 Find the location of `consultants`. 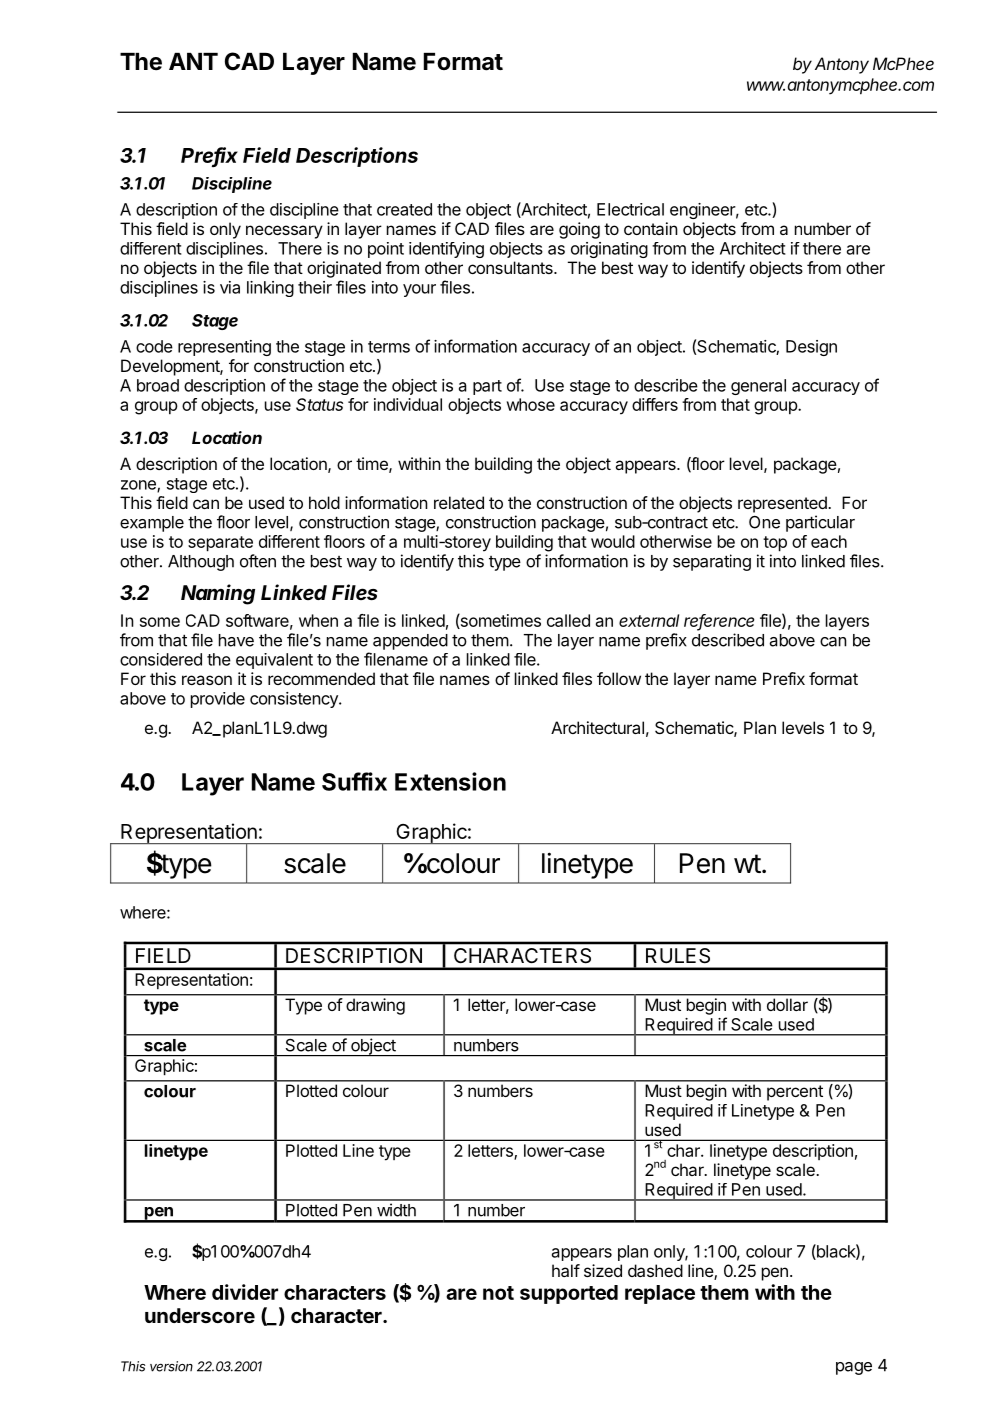

consultants is located at coordinates (511, 267).
